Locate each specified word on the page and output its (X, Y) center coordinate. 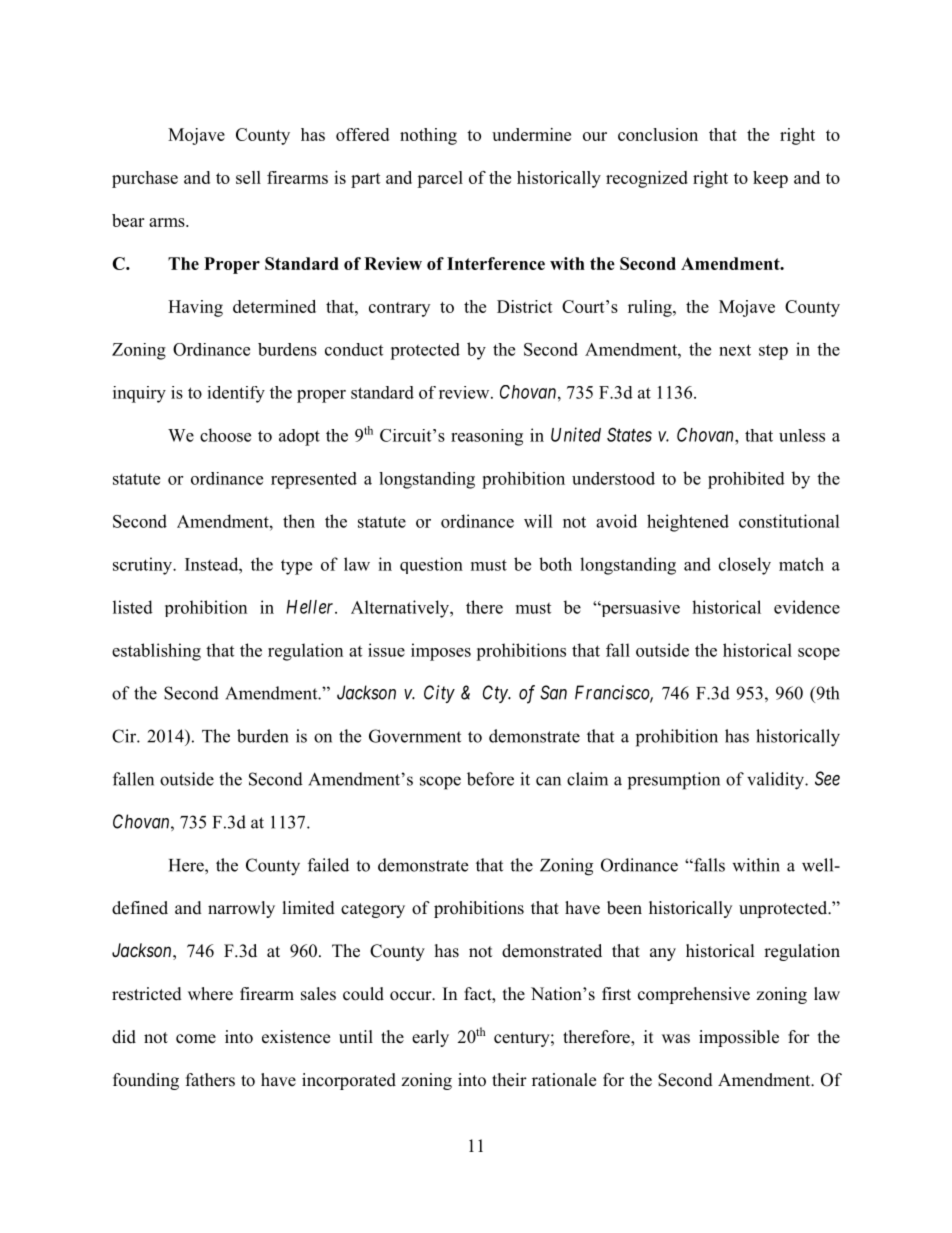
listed (133, 607)
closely (745, 566)
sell (248, 177)
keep (770, 179)
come (196, 1039)
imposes (441, 652)
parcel (440, 179)
